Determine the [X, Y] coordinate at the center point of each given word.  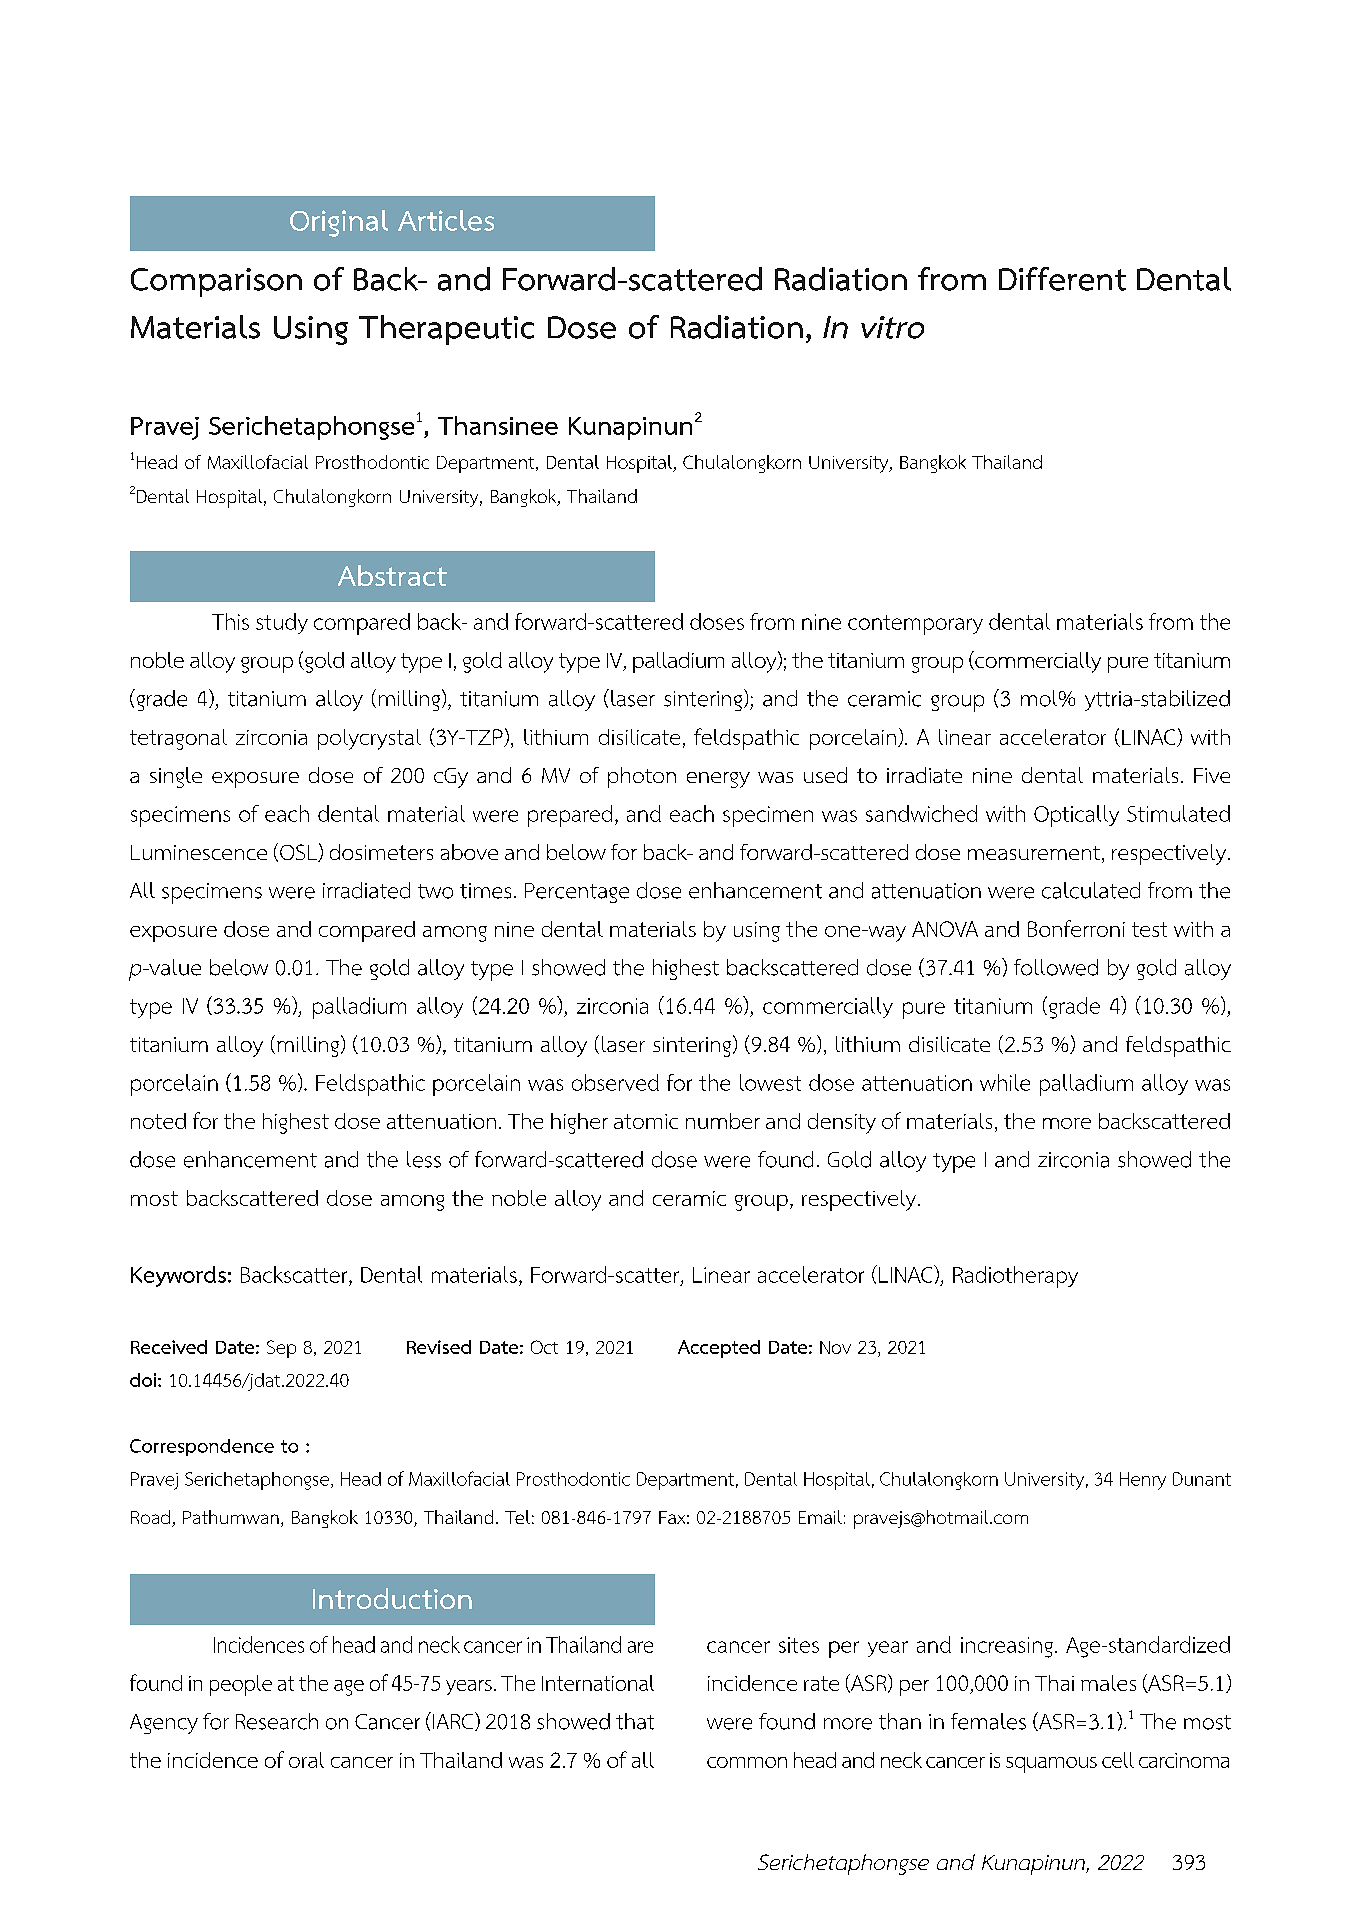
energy [718, 780]
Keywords [178, 1276]
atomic [646, 1121]
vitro [892, 327]
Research [277, 1721]
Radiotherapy [1015, 1277]
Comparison [216, 282]
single [176, 777]
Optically [1076, 816]
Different [1062, 279]
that [635, 1721]
